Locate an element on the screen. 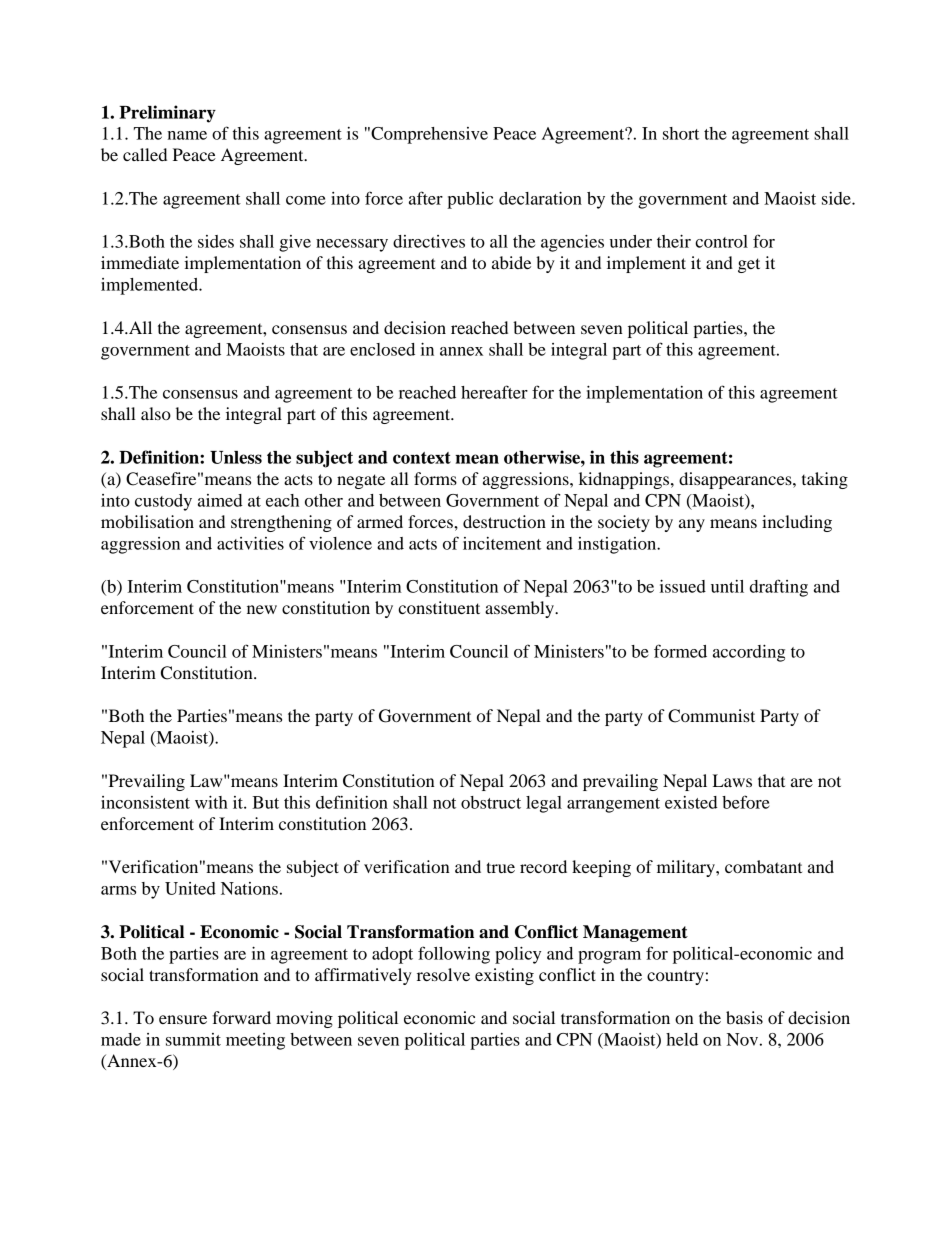 Image resolution: width=952 pixels, height=1233 pixels. Communist is located at coordinates (711, 716).
